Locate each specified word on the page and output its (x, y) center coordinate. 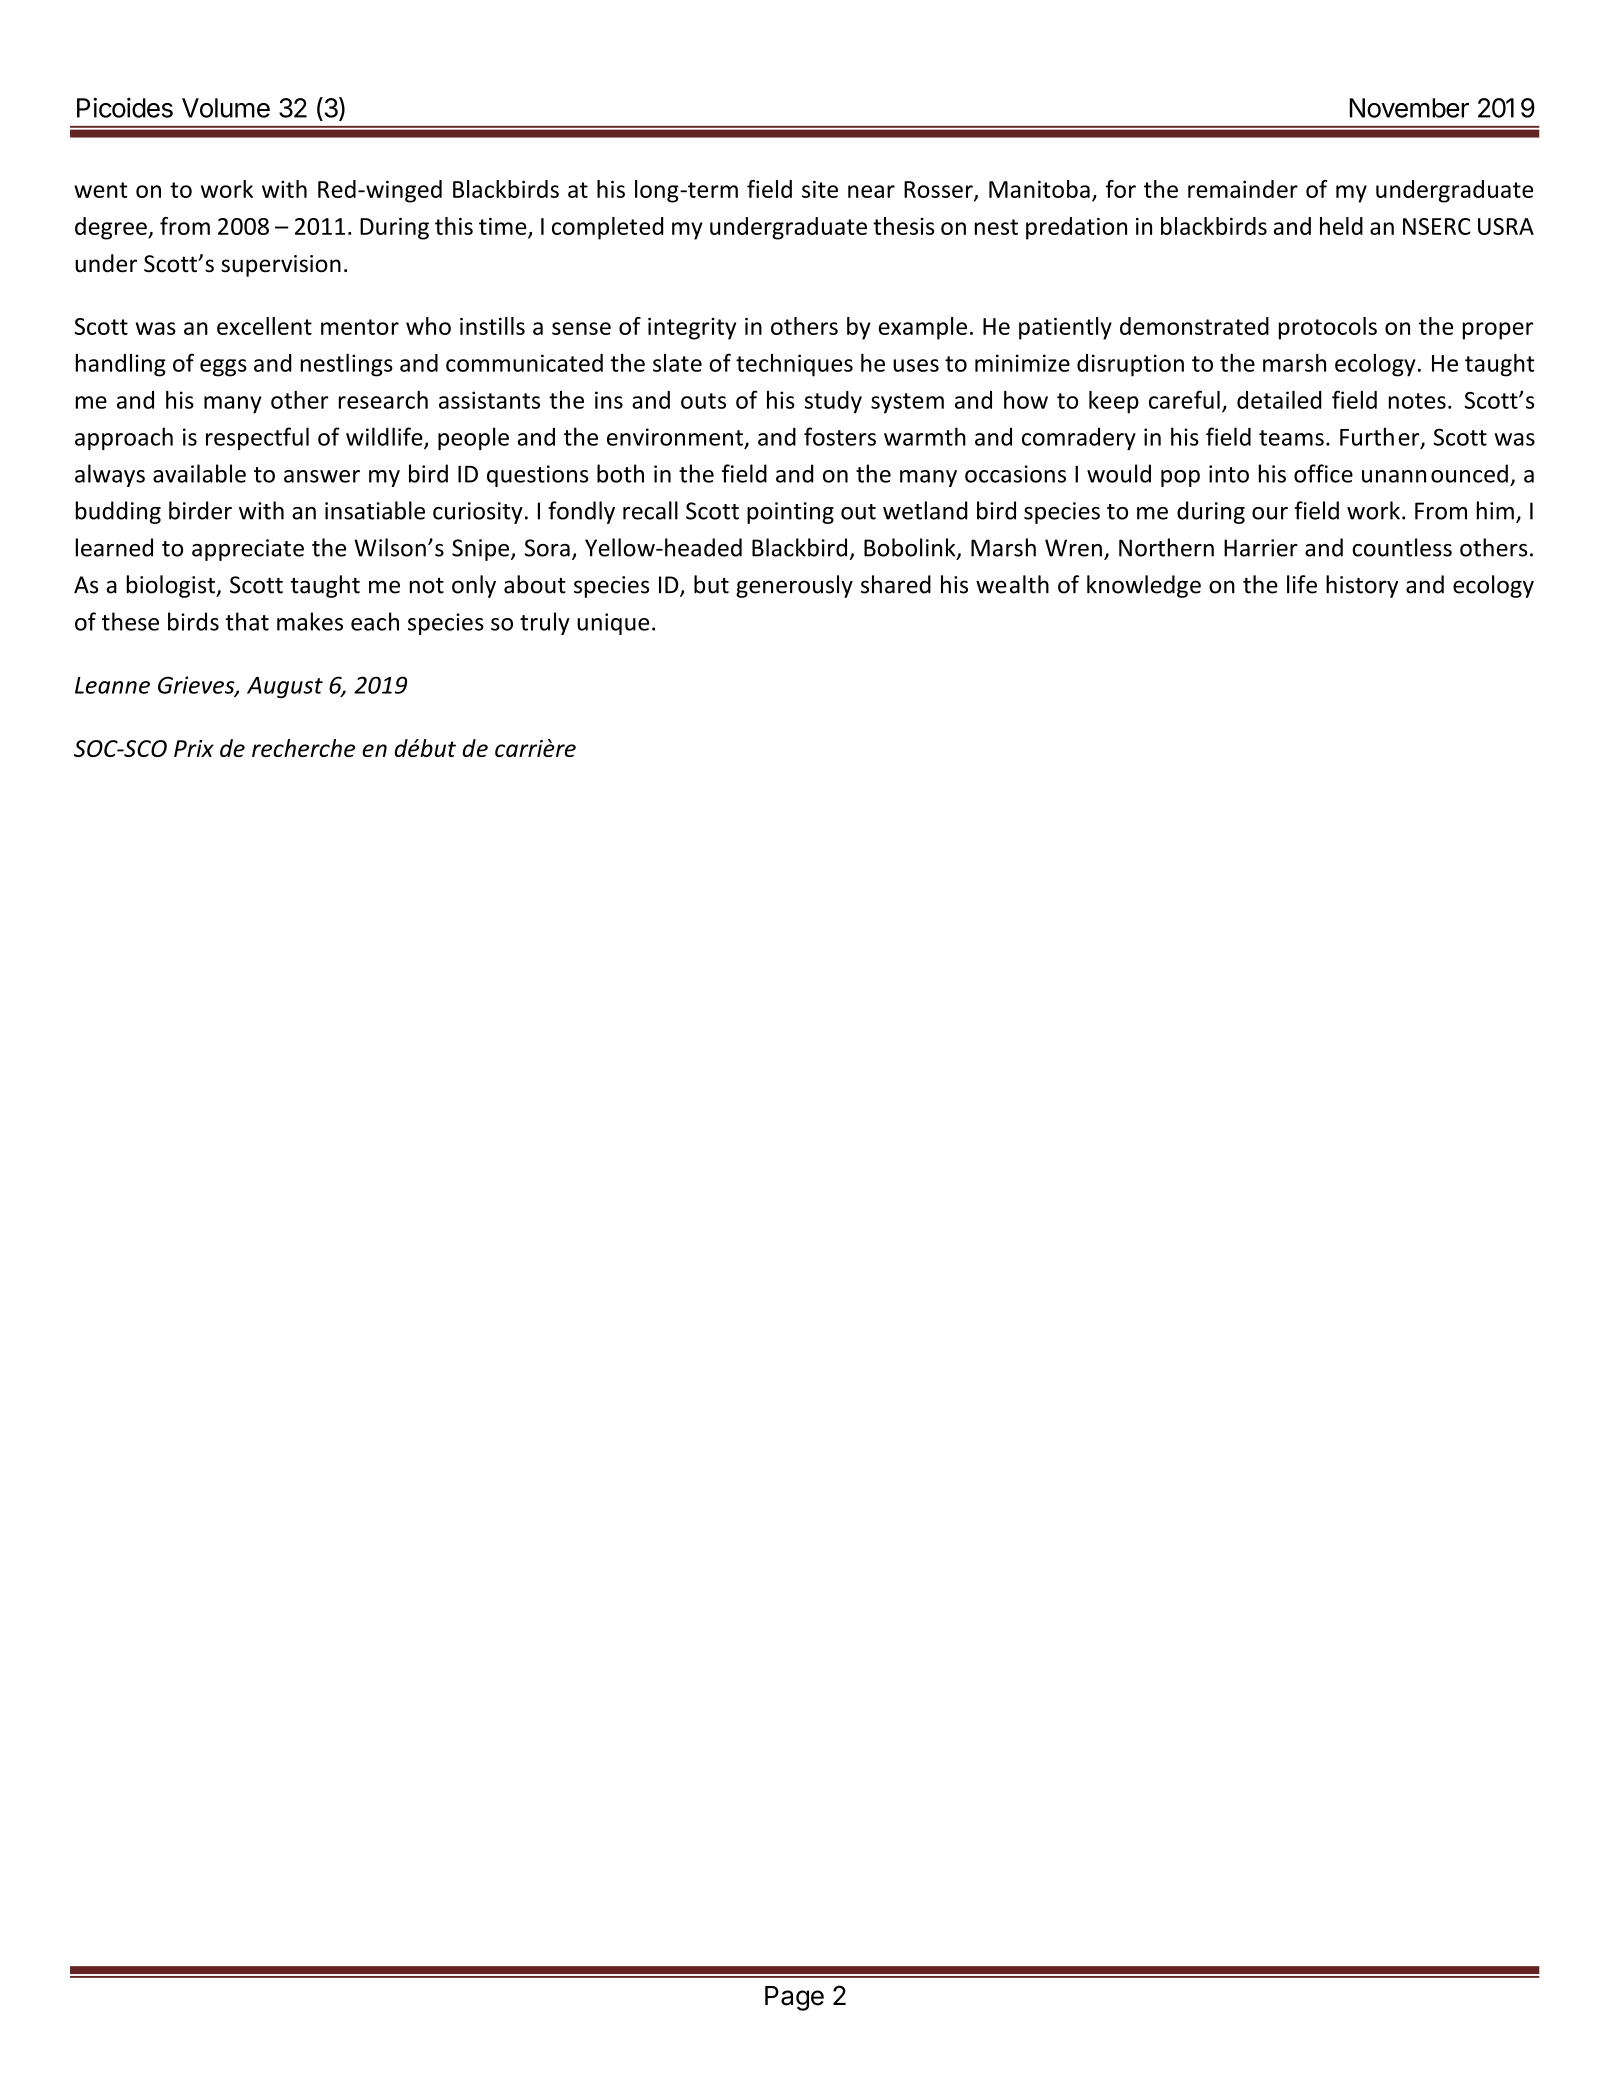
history (1362, 586)
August (285, 687)
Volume (226, 108)
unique (613, 624)
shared (896, 584)
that (247, 621)
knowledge (1144, 586)
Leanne (112, 685)
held (1341, 226)
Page (794, 1998)
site (820, 189)
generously (794, 586)
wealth (1012, 584)
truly (545, 623)
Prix (194, 748)
